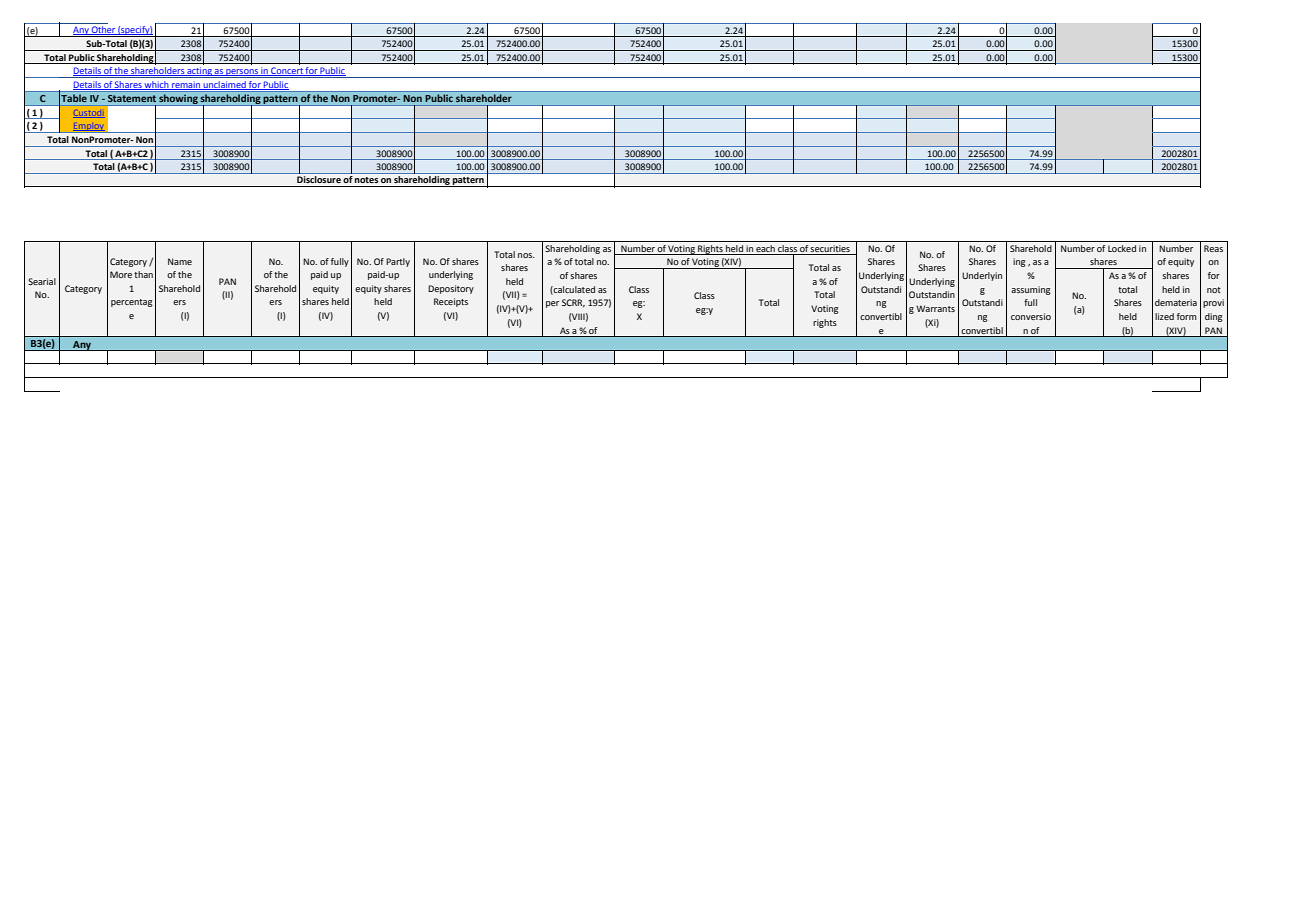  What do you see at coordinates (1031, 290) in the screenshot?
I see `assuming` at bounding box center [1031, 290].
